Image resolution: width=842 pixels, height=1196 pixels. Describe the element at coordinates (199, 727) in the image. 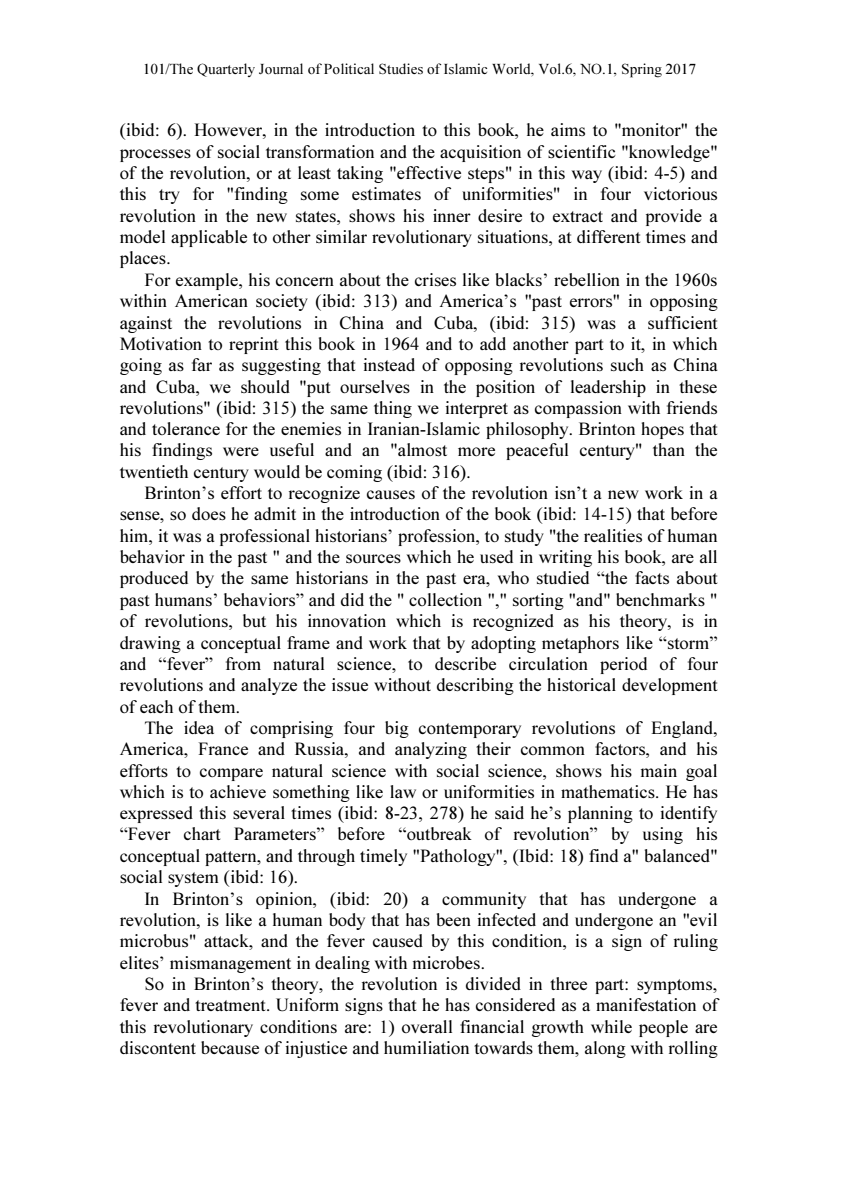

I see `idea` at that location.
